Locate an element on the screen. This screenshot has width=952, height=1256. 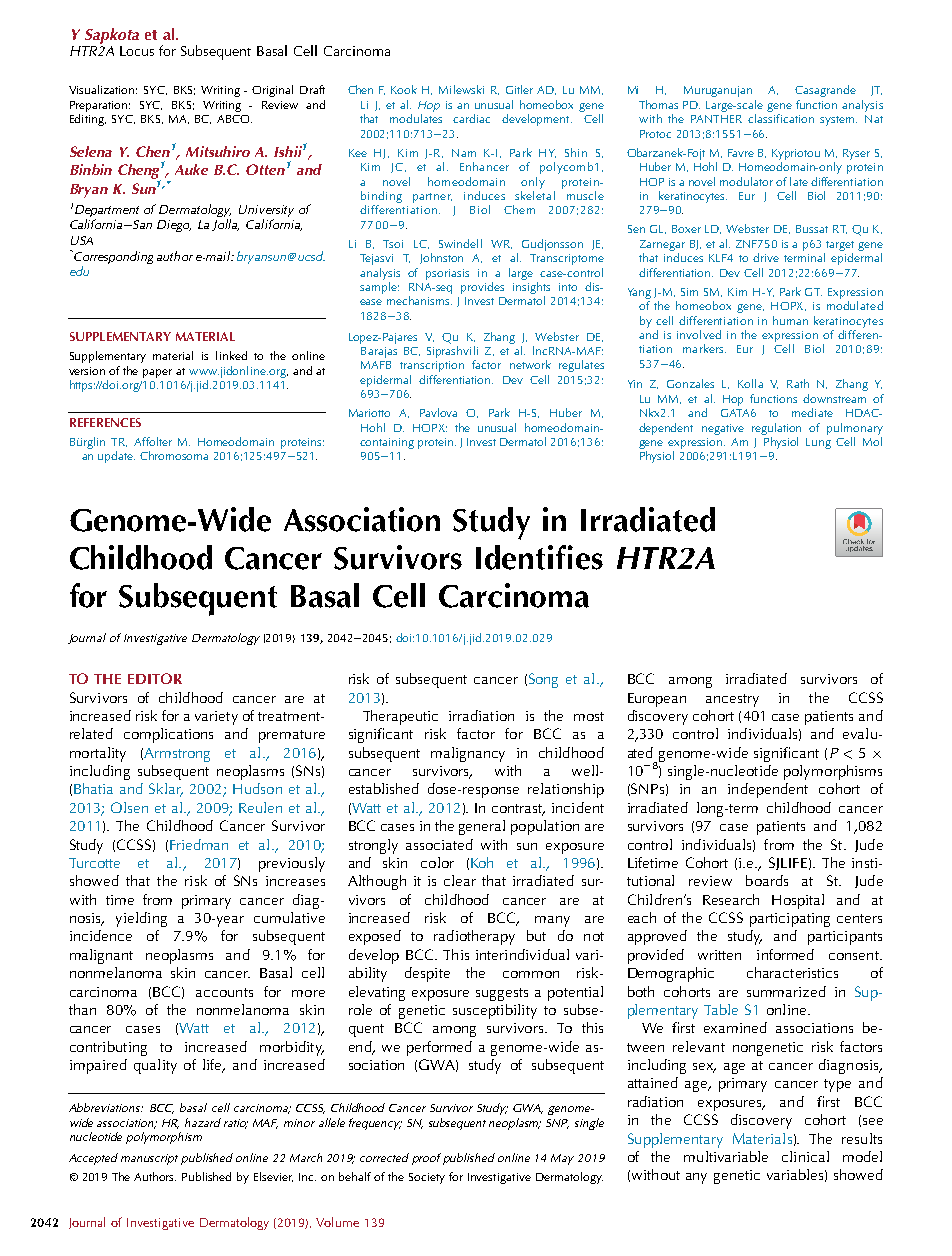
incidence is located at coordinates (101, 935).
